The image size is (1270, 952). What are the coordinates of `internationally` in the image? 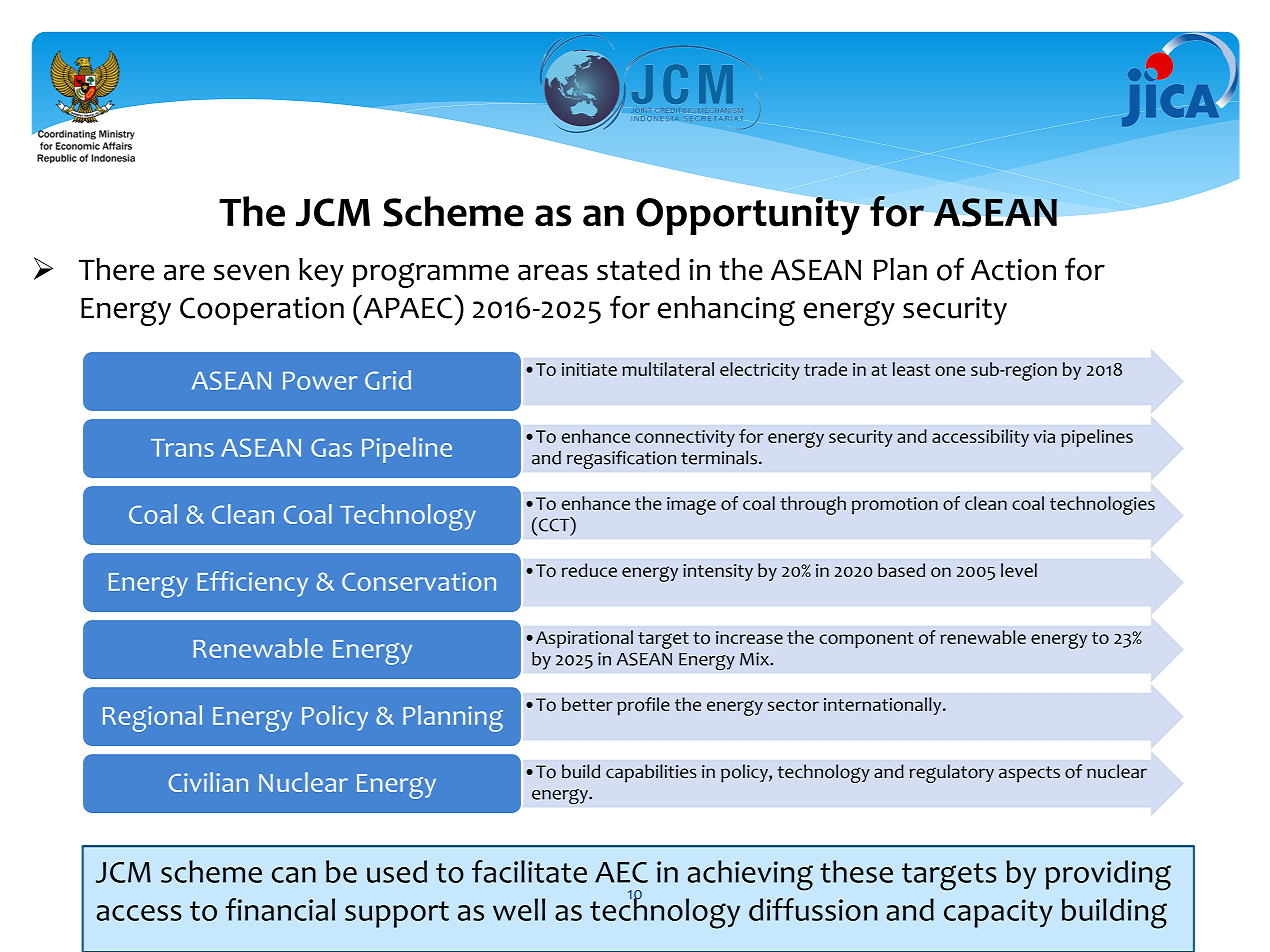 It's located at (884, 706).
